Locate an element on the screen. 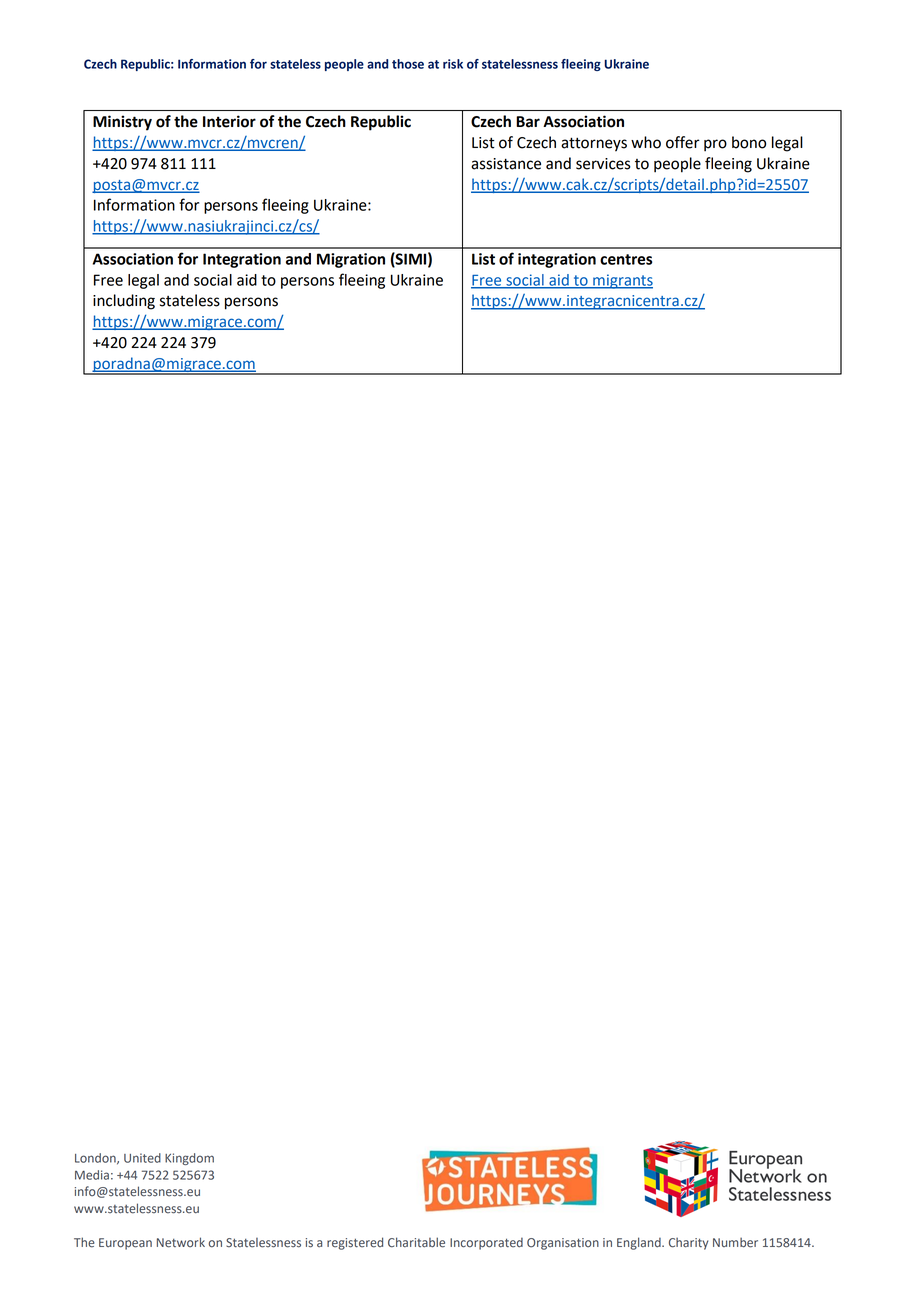 Image resolution: width=924 pixels, height=1308 pixels. offer is located at coordinates (683, 142).
